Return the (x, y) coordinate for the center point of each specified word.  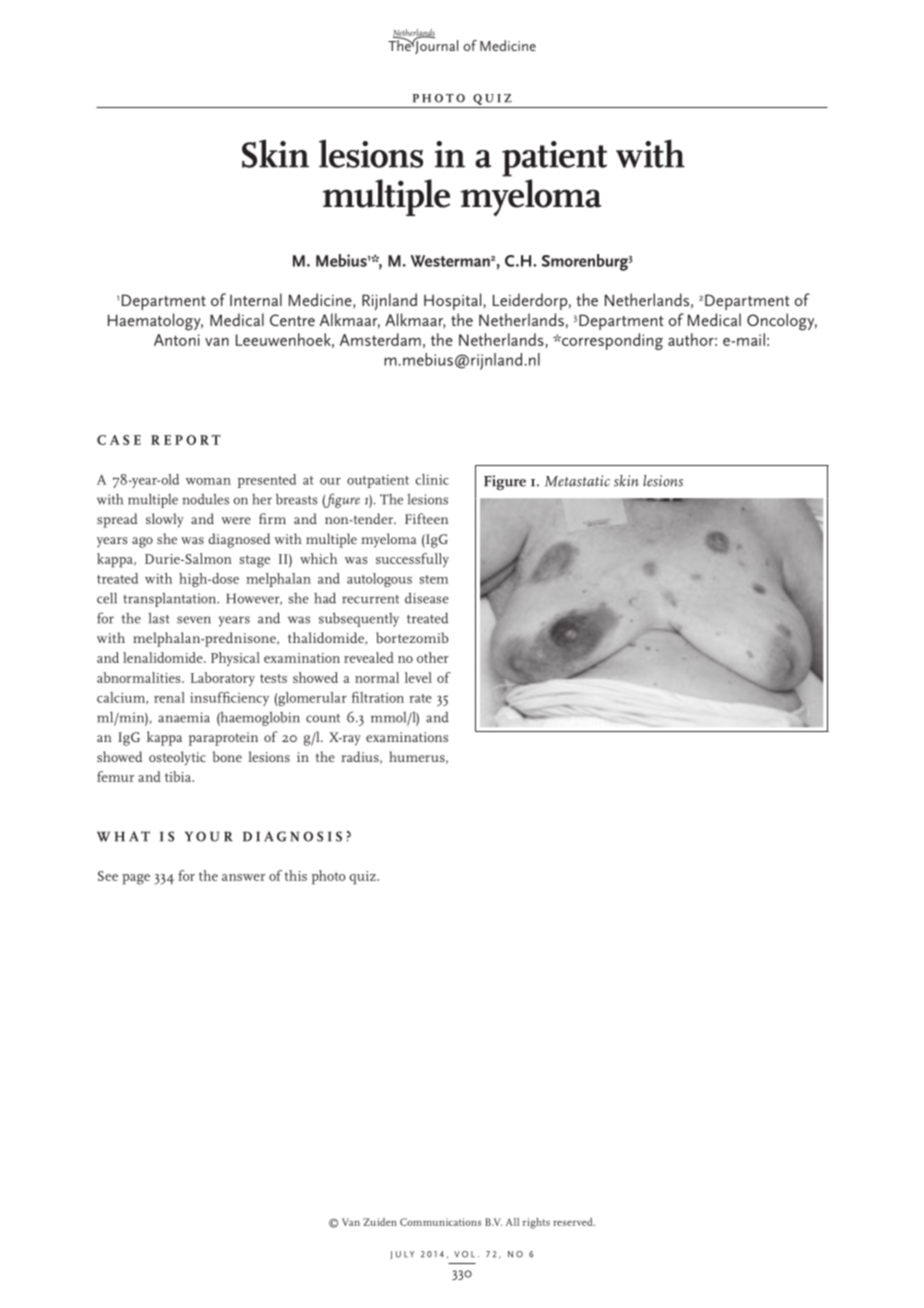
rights (536, 1223)
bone (227, 756)
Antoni (177, 340)
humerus (418, 757)
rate (420, 698)
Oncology (782, 322)
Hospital (452, 301)
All (512, 1222)
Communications (440, 1222)
